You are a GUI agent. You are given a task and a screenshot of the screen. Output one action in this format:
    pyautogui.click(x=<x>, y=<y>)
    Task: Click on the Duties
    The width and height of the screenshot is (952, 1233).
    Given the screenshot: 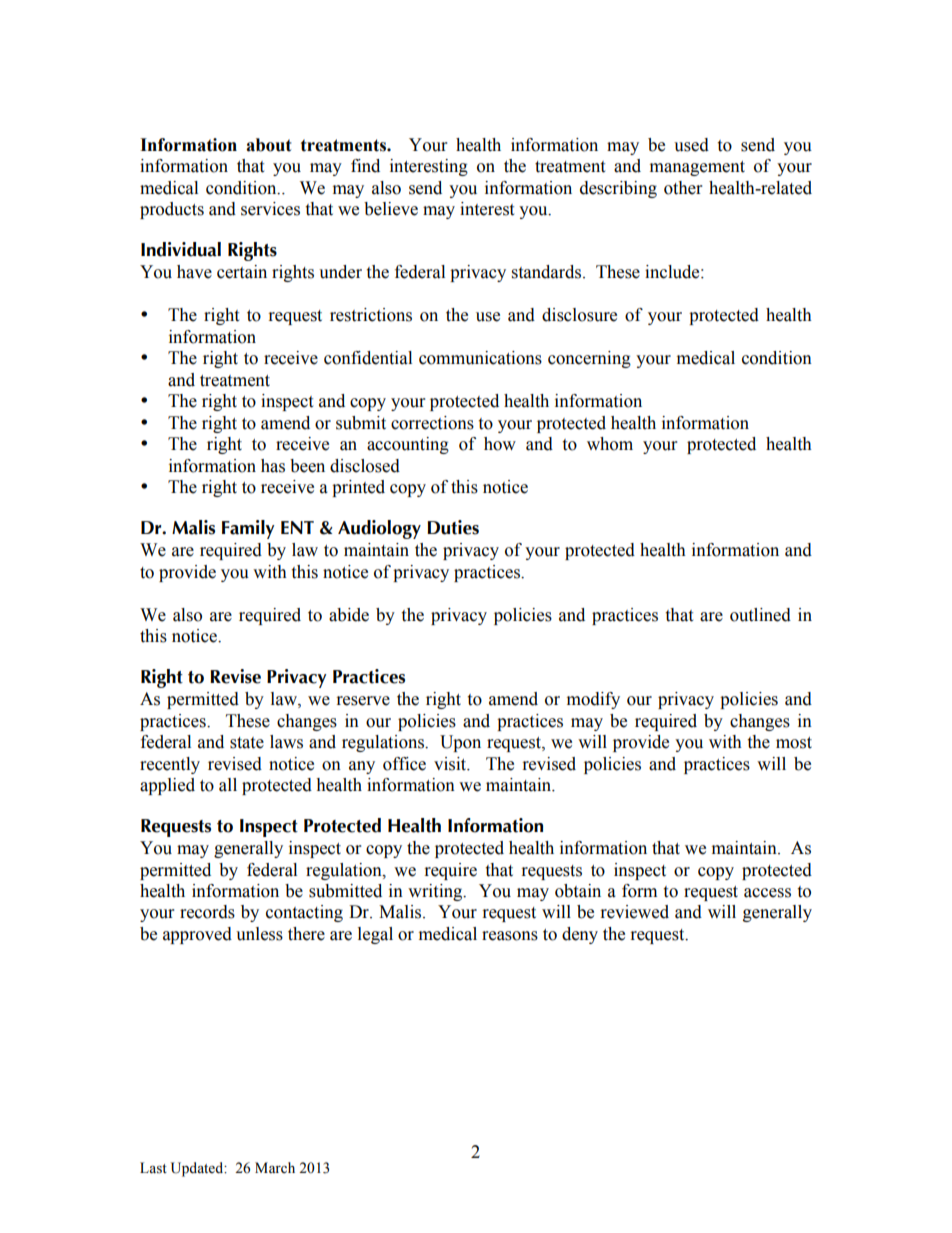 What is the action you would take?
    pyautogui.click(x=453, y=527)
